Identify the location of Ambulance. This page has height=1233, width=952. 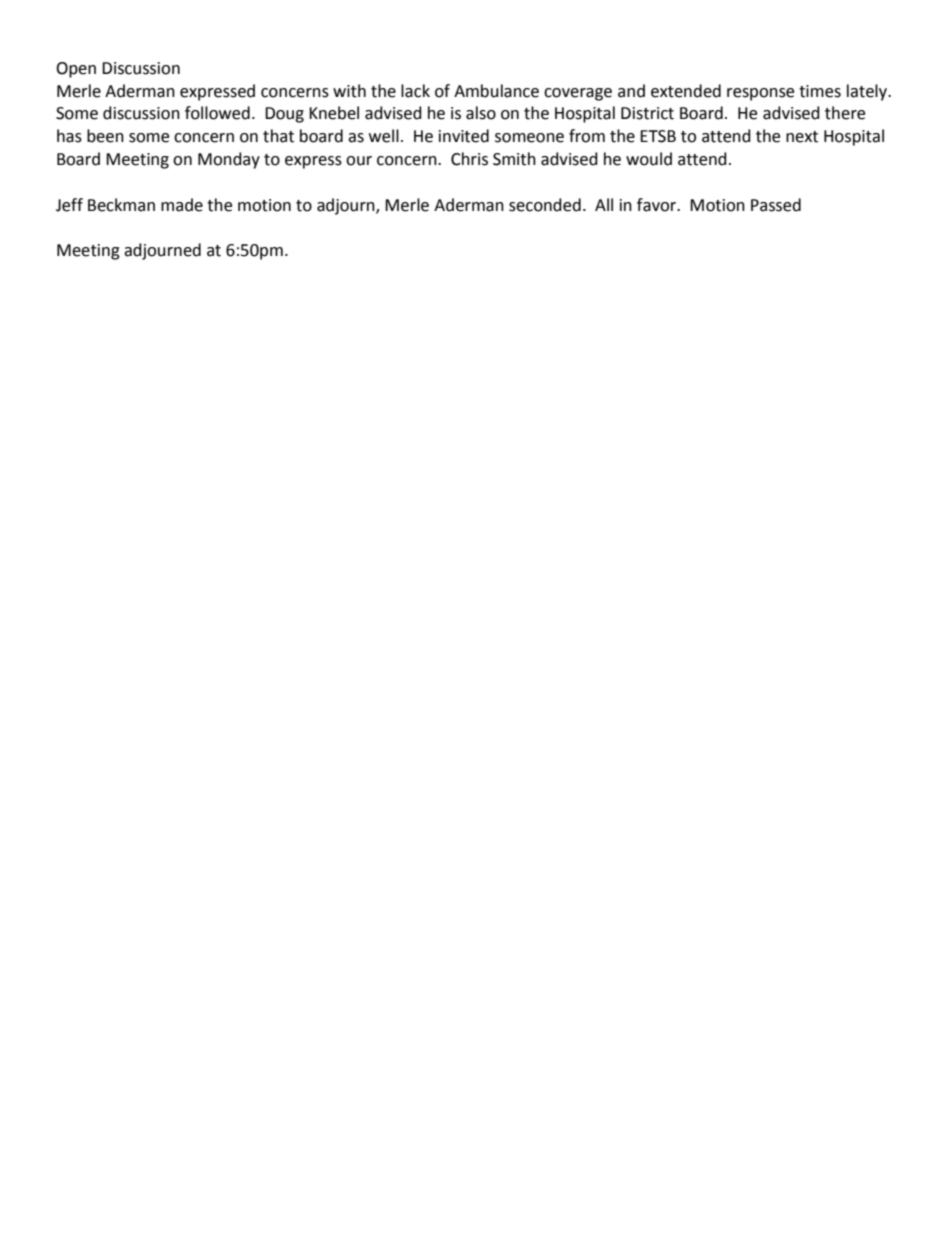
(496, 91).
